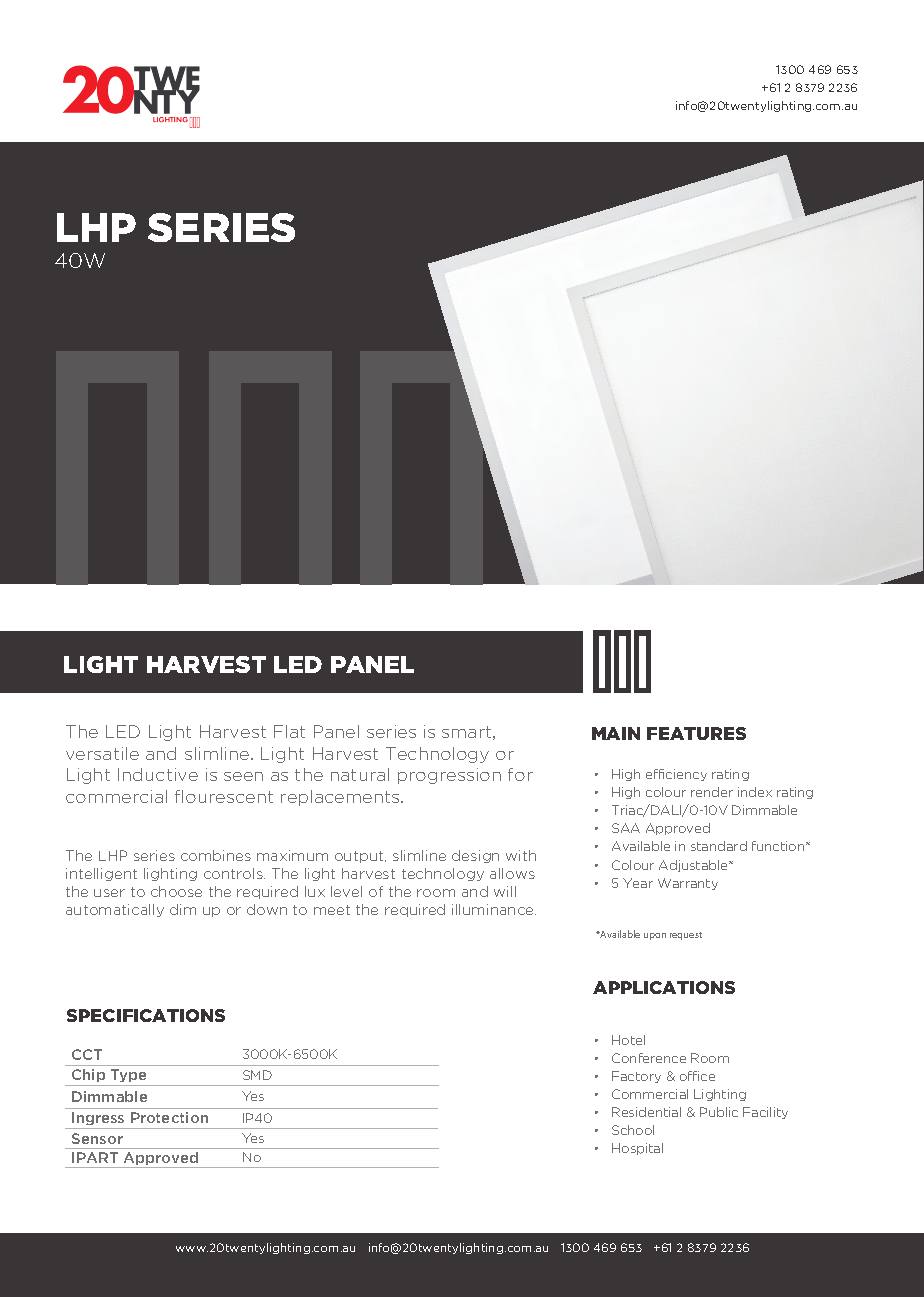  I want to click on design, so click(475, 856).
